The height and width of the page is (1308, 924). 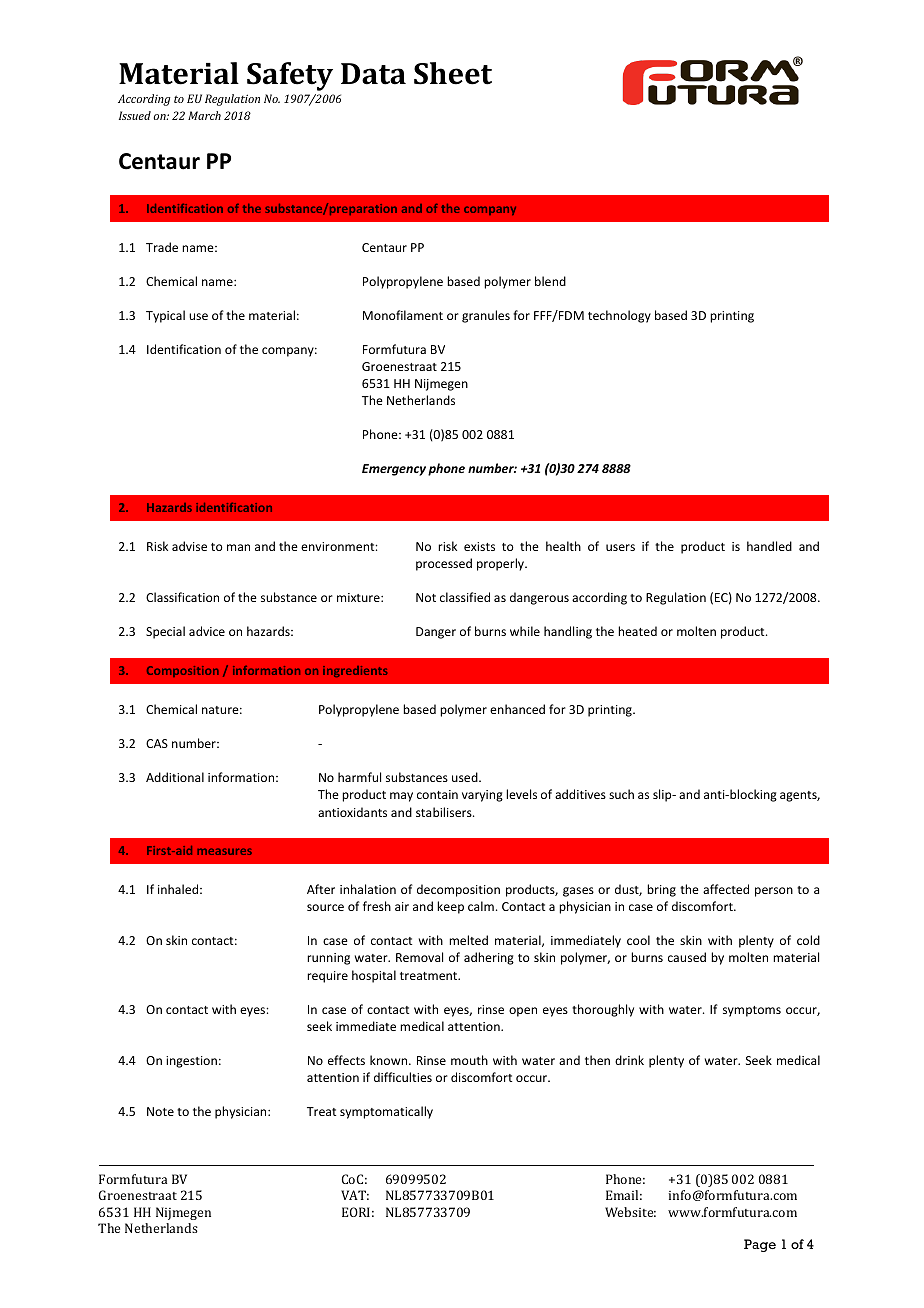 What do you see at coordinates (769, 546) in the page?
I see `handled` at bounding box center [769, 546].
